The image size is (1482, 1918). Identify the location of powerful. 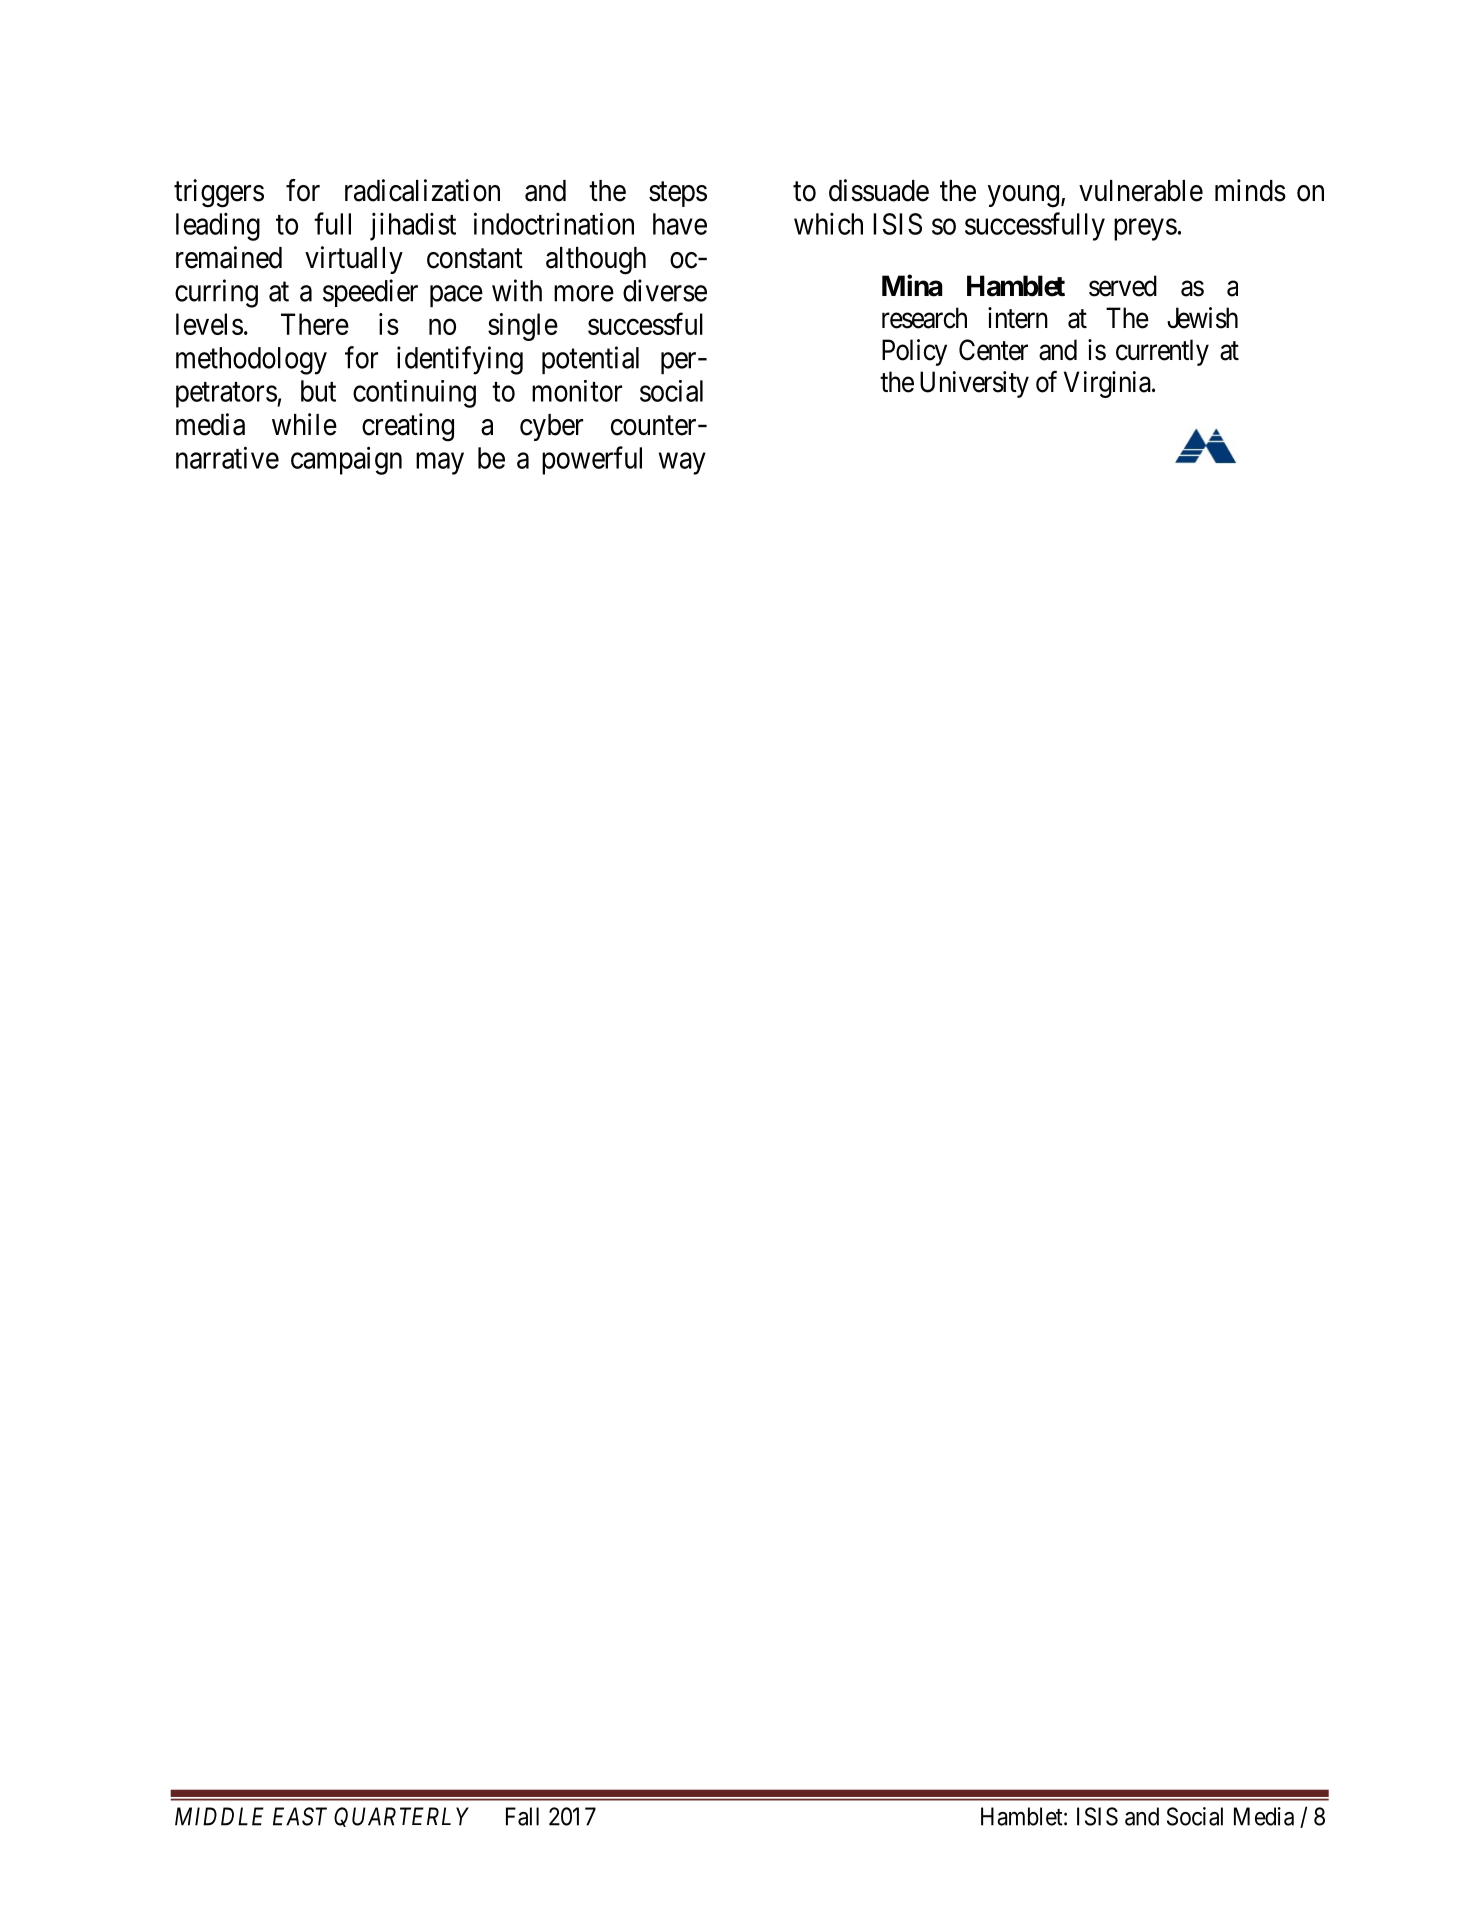
(592, 460).
